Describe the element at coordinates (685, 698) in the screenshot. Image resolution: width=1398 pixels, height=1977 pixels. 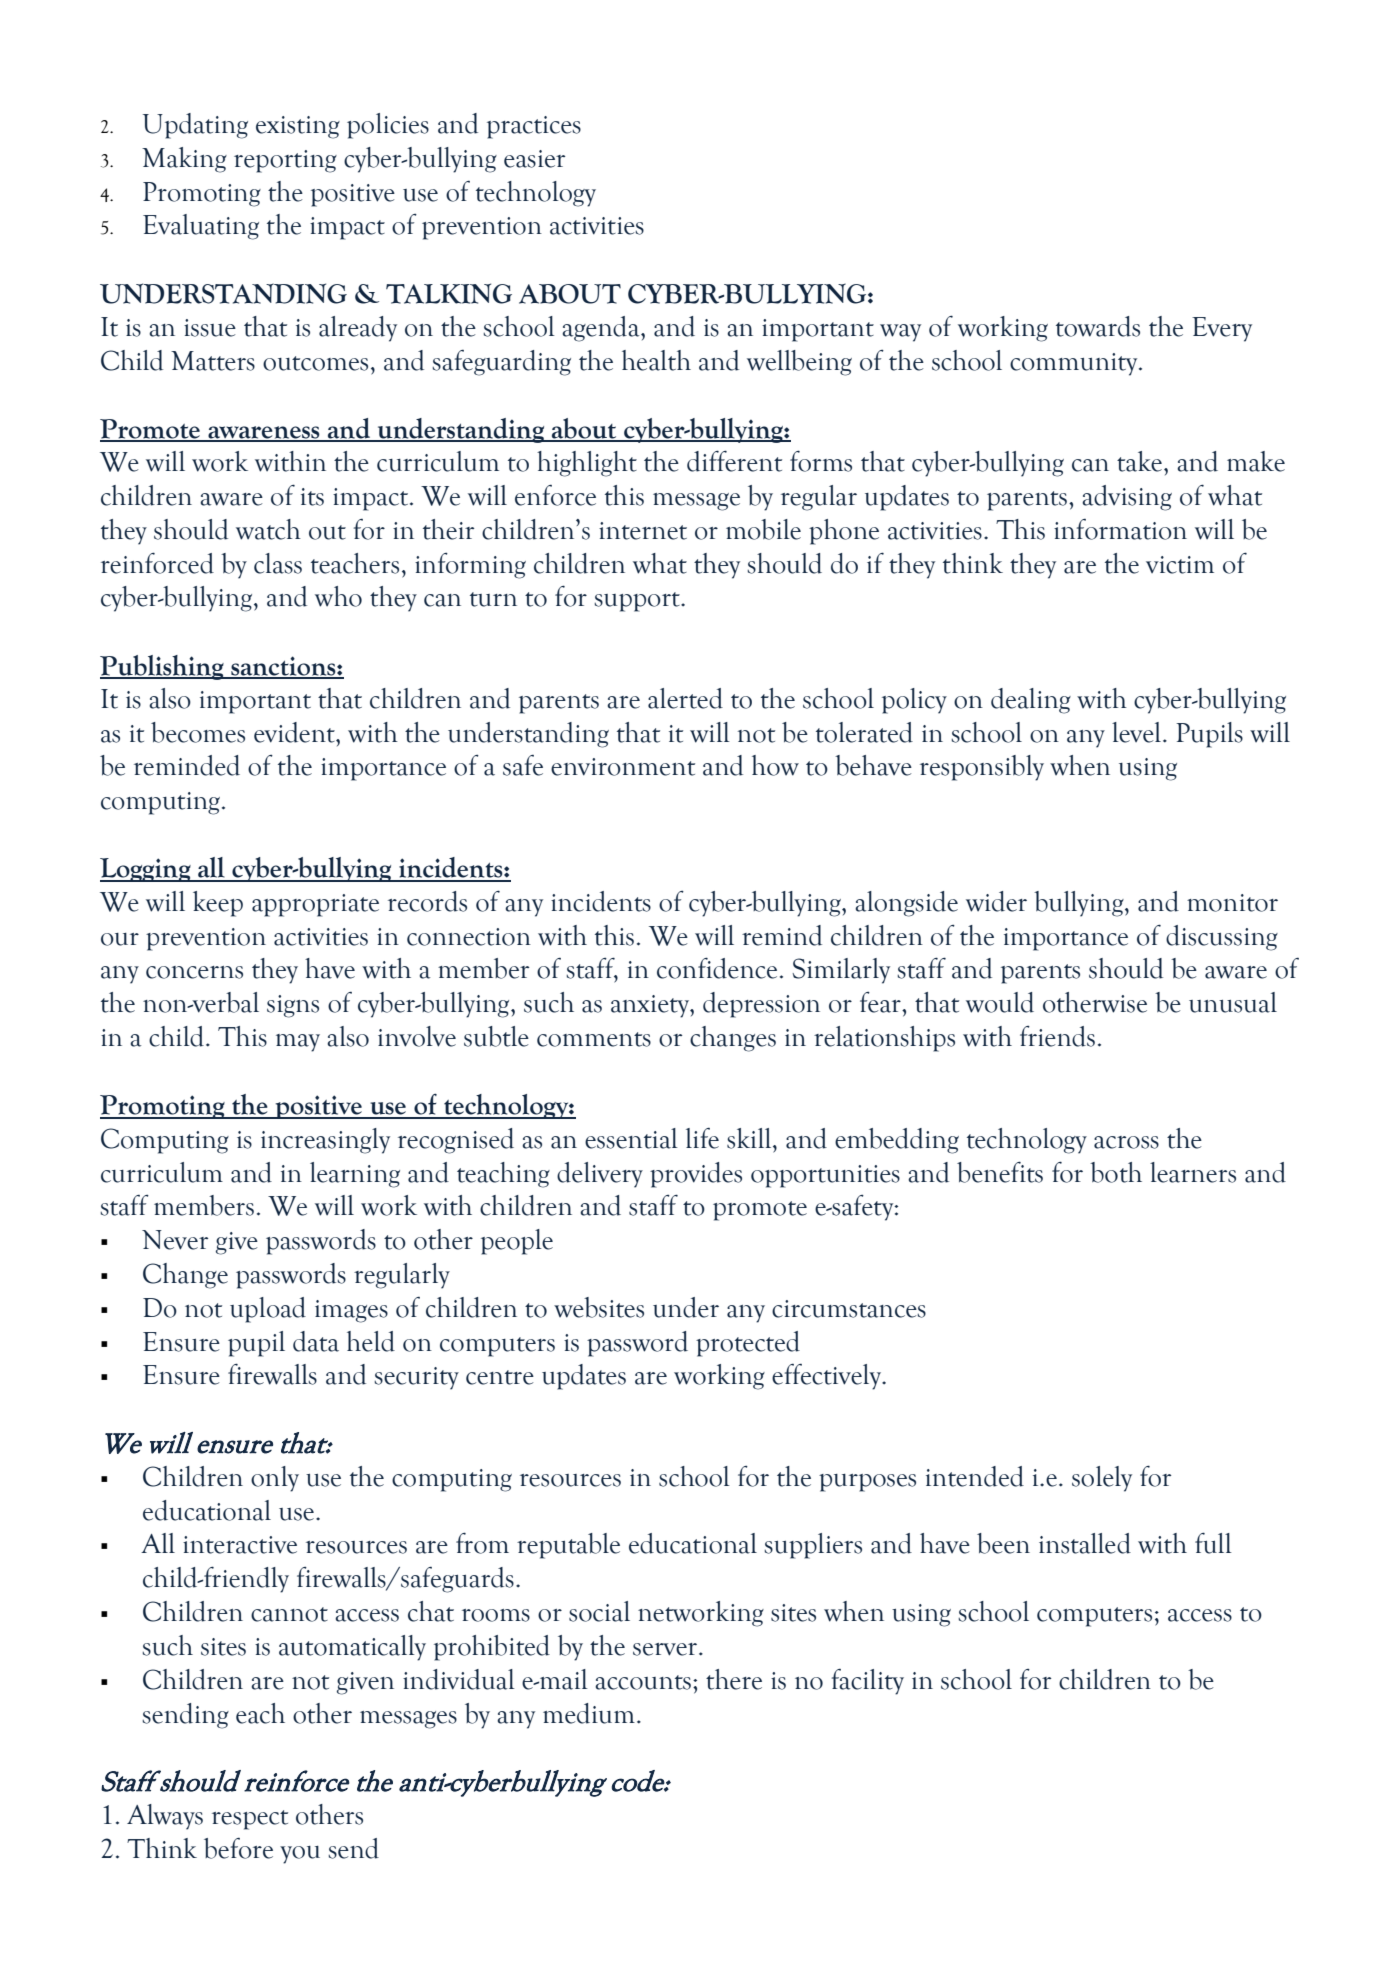
I see `alerted` at that location.
